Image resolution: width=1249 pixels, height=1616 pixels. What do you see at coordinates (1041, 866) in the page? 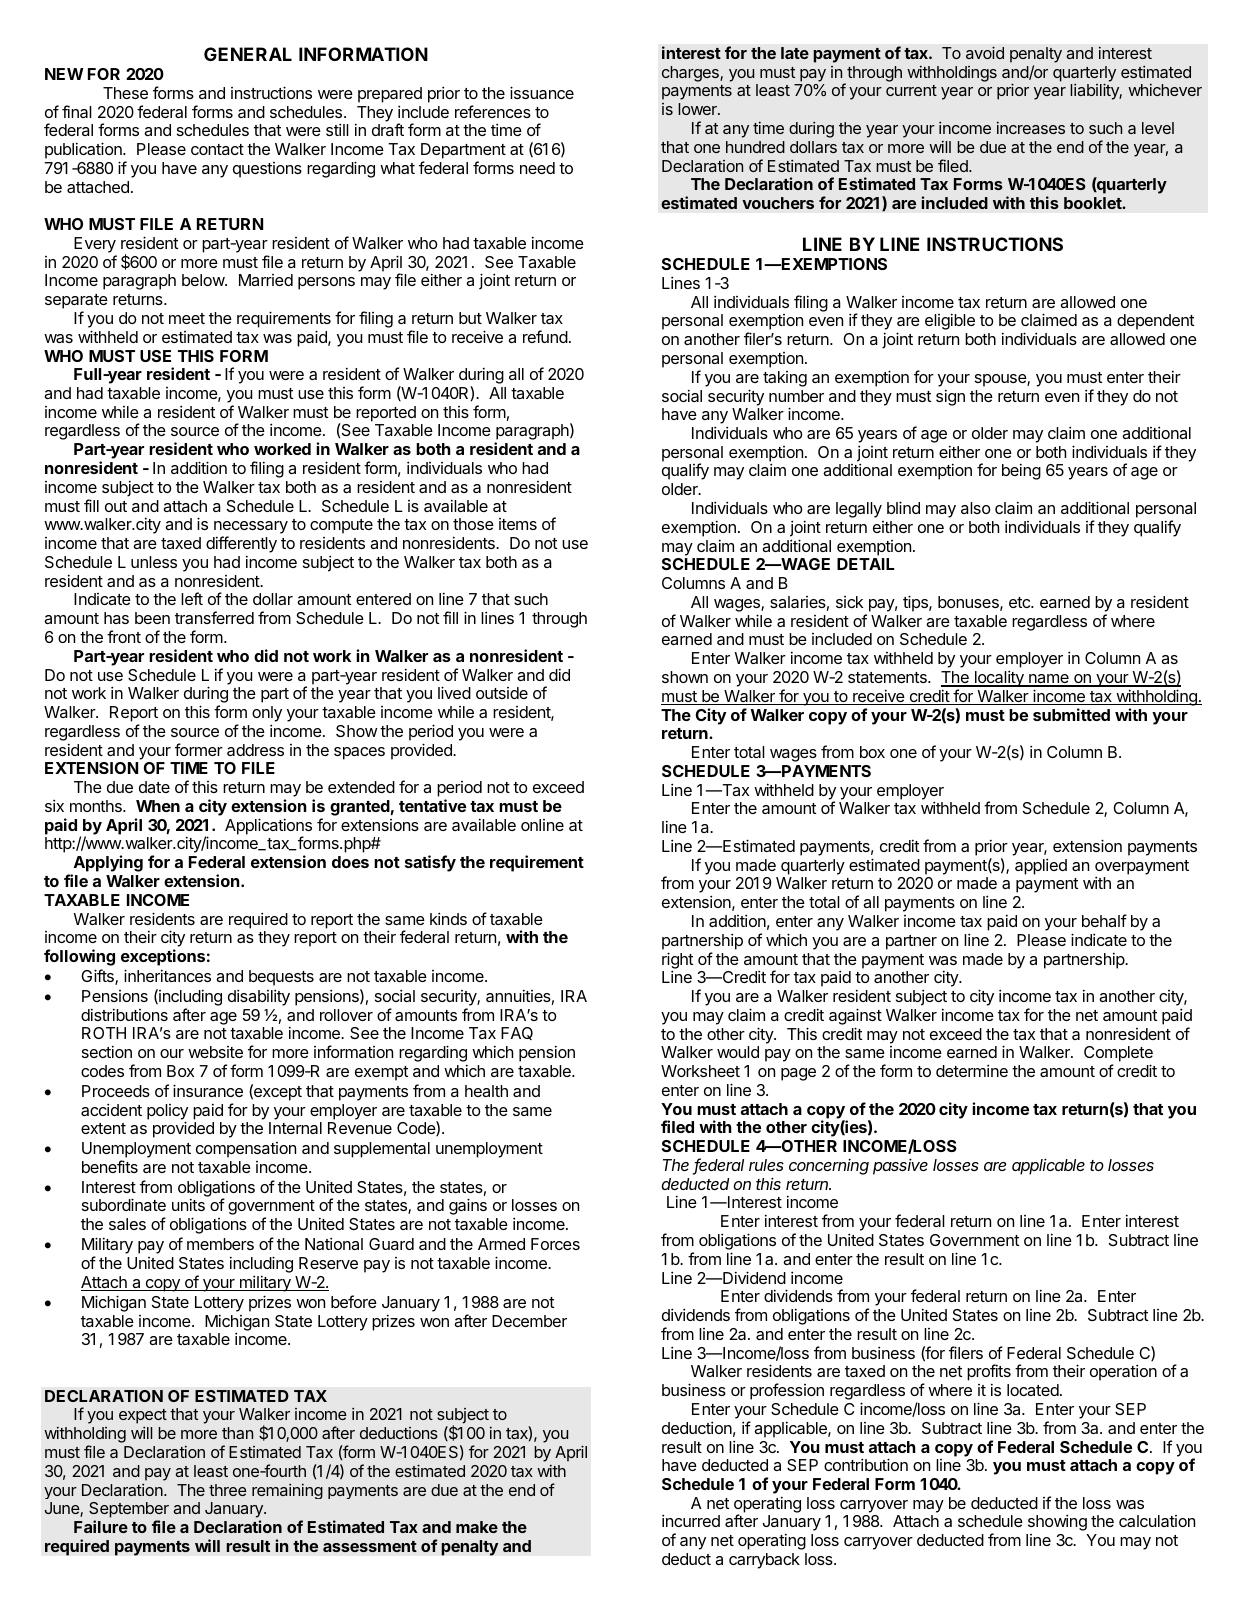
I see `applied` at bounding box center [1041, 866].
